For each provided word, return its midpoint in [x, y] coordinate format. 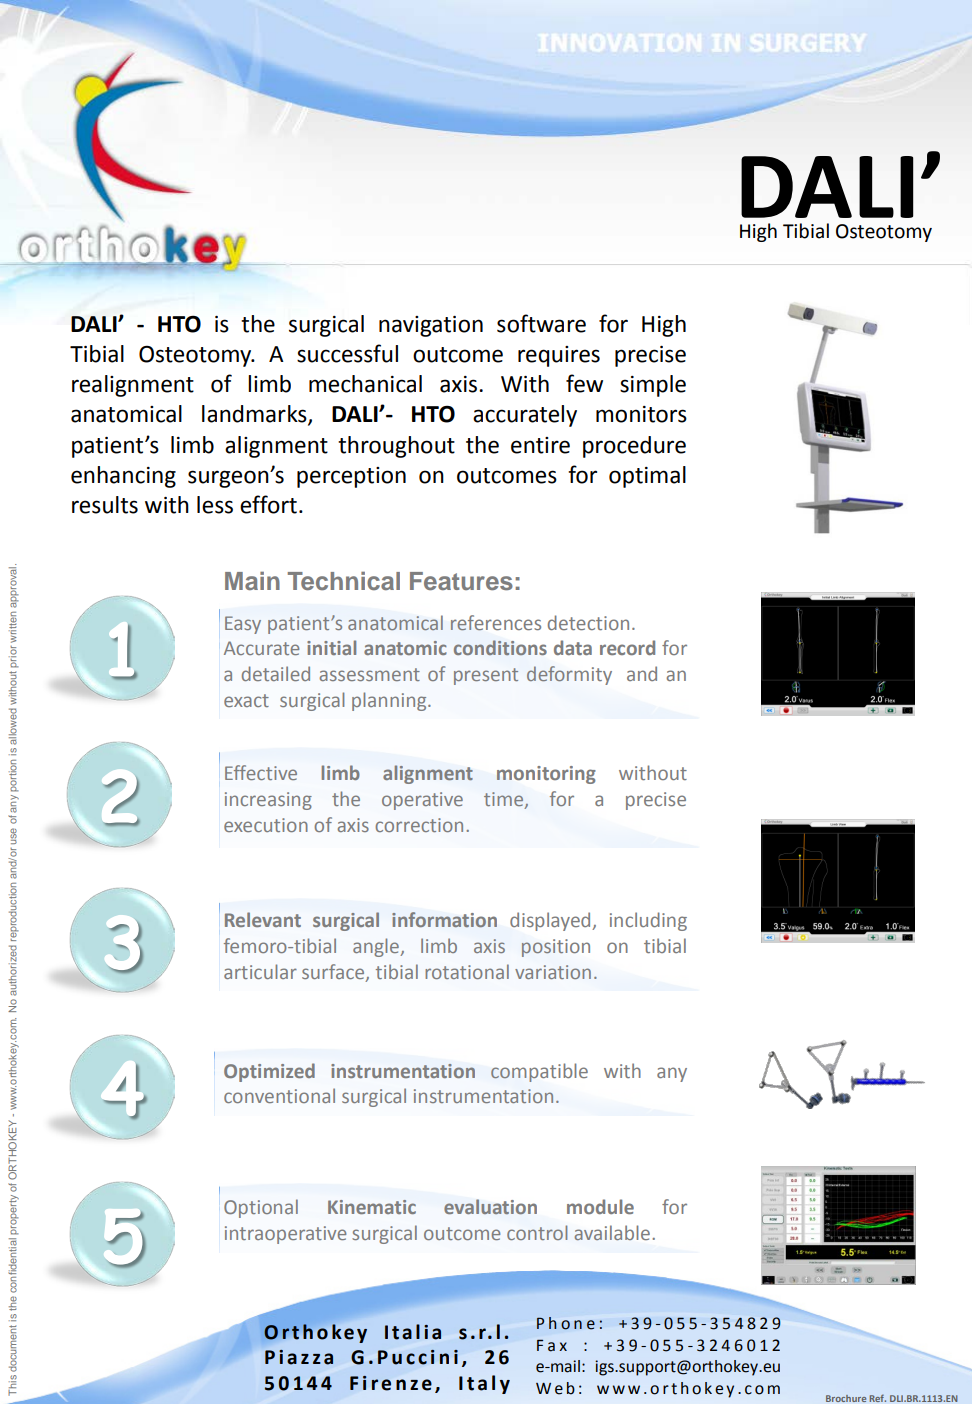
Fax [552, 1345]
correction [419, 825]
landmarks [255, 415]
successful [347, 353]
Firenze [391, 1383]
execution [266, 825]
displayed [551, 921]
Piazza [299, 1357]
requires [559, 356]
